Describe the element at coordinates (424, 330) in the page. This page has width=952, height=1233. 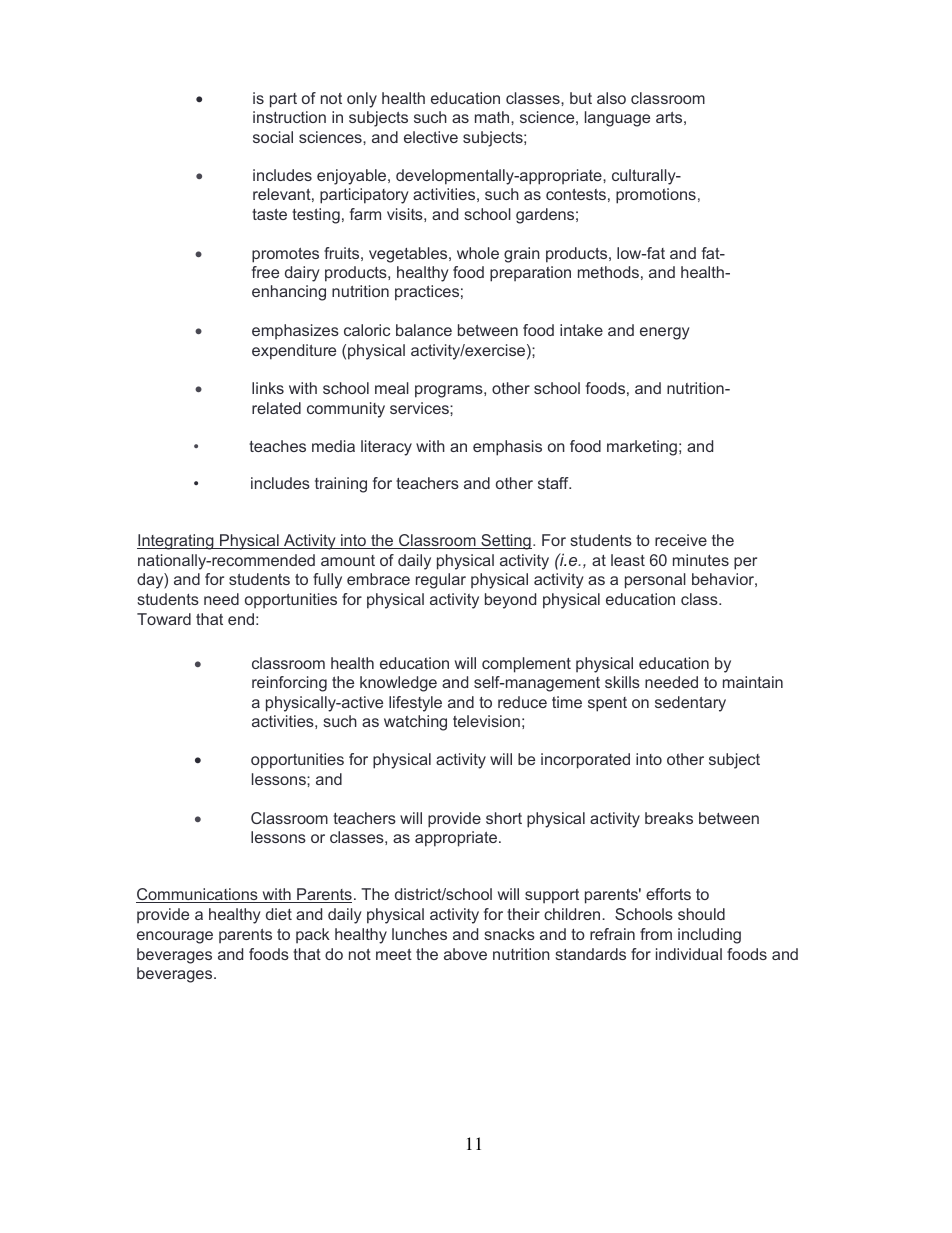
I see `balance` at that location.
